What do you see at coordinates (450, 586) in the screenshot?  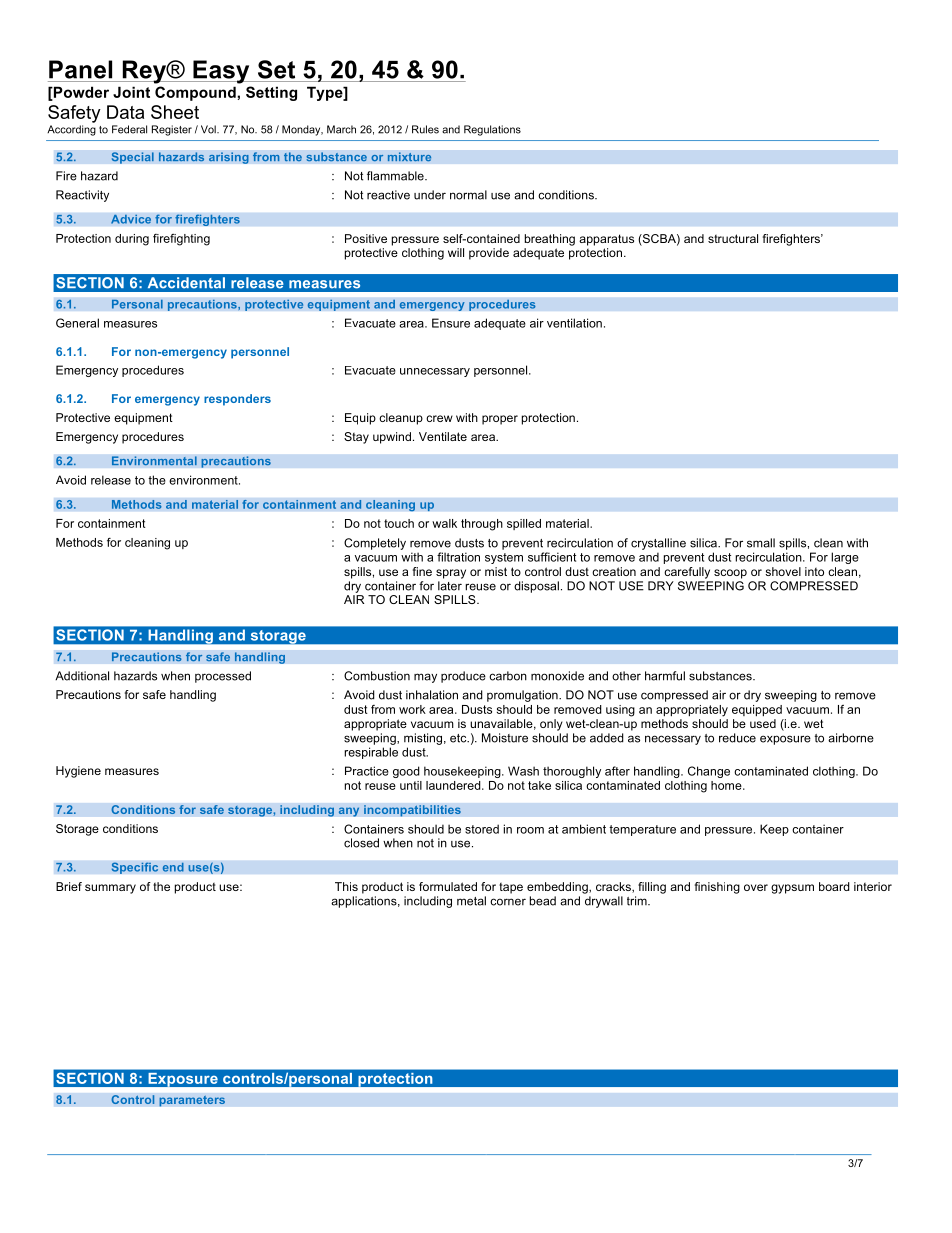 I see `later` at bounding box center [450, 586].
